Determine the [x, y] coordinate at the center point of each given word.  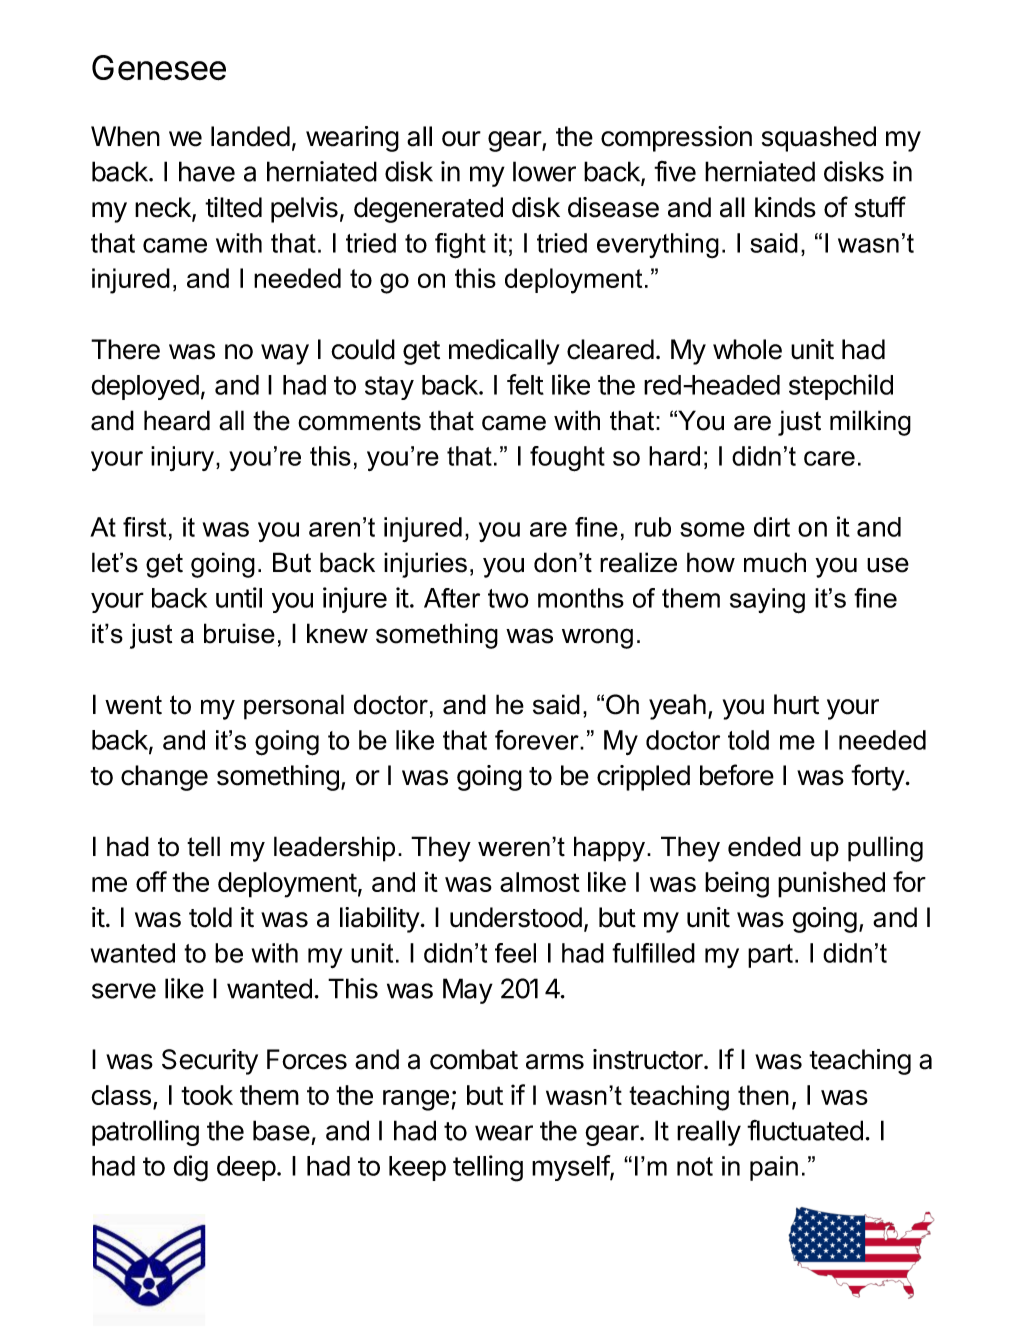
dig [190, 1168]
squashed [819, 139]
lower [544, 171]
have [207, 171]
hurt [796, 704]
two [508, 598]
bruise [239, 633]
